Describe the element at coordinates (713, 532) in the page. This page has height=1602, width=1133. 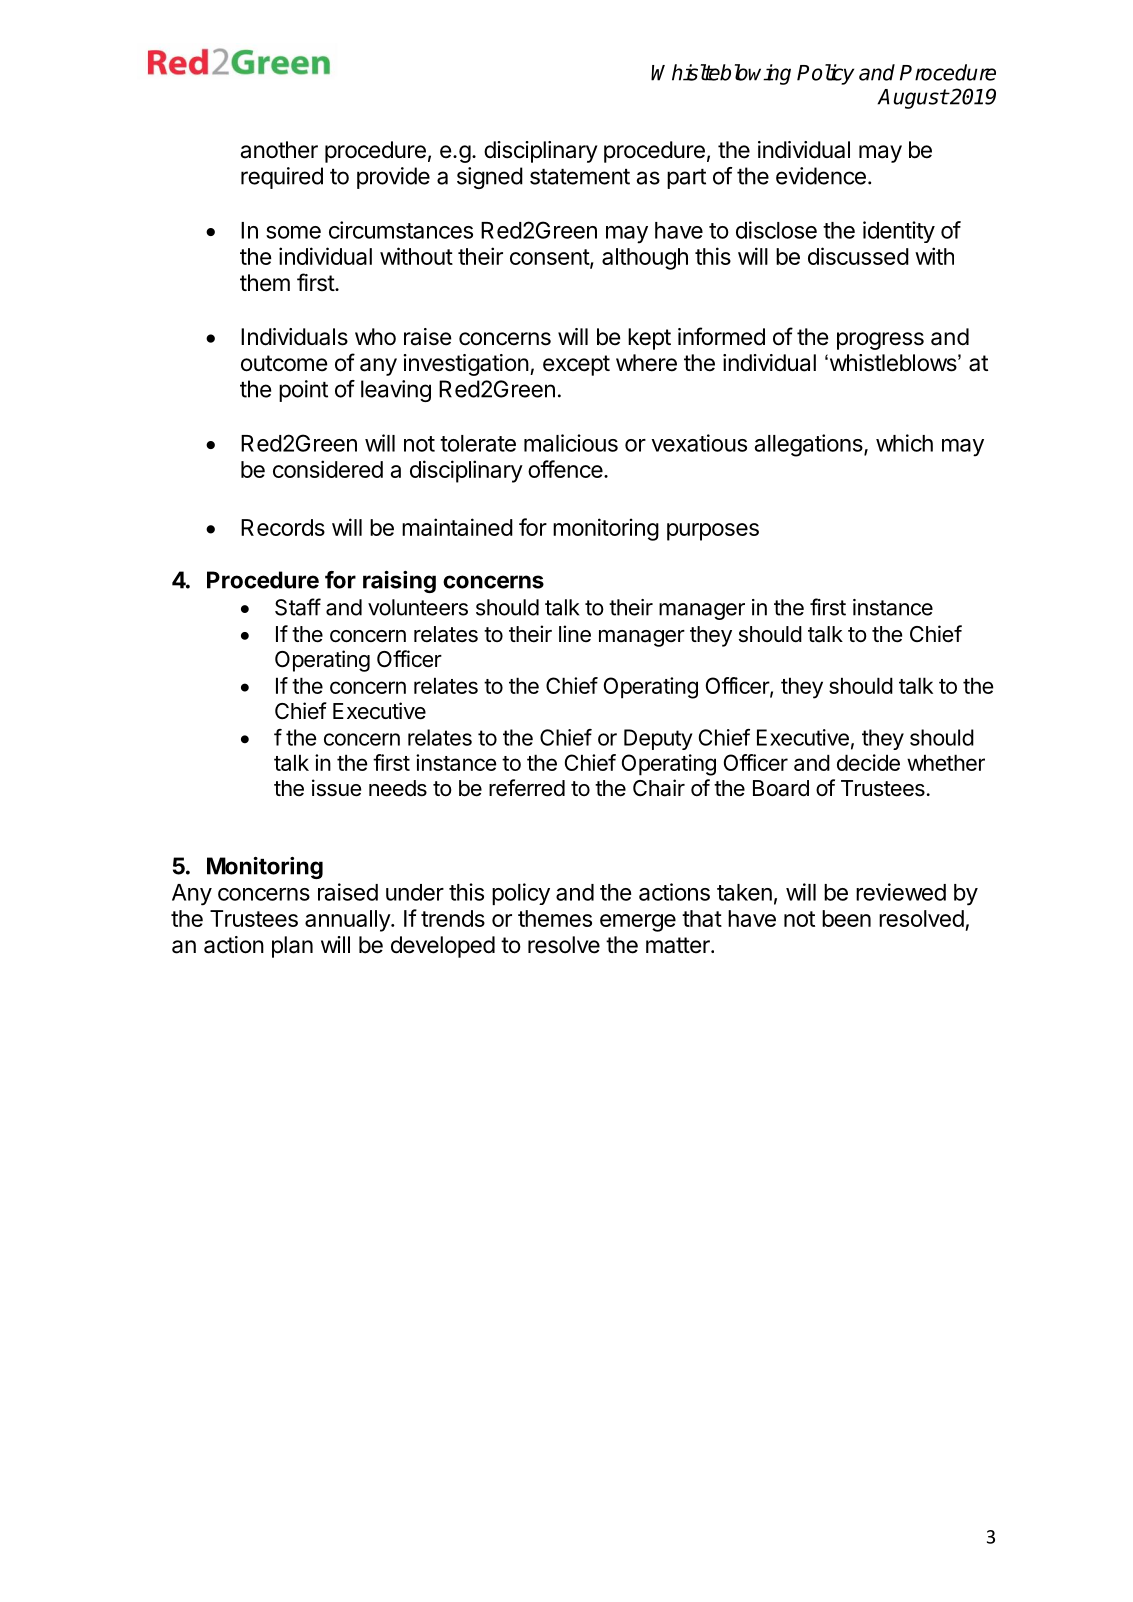
I see `purposes` at that location.
